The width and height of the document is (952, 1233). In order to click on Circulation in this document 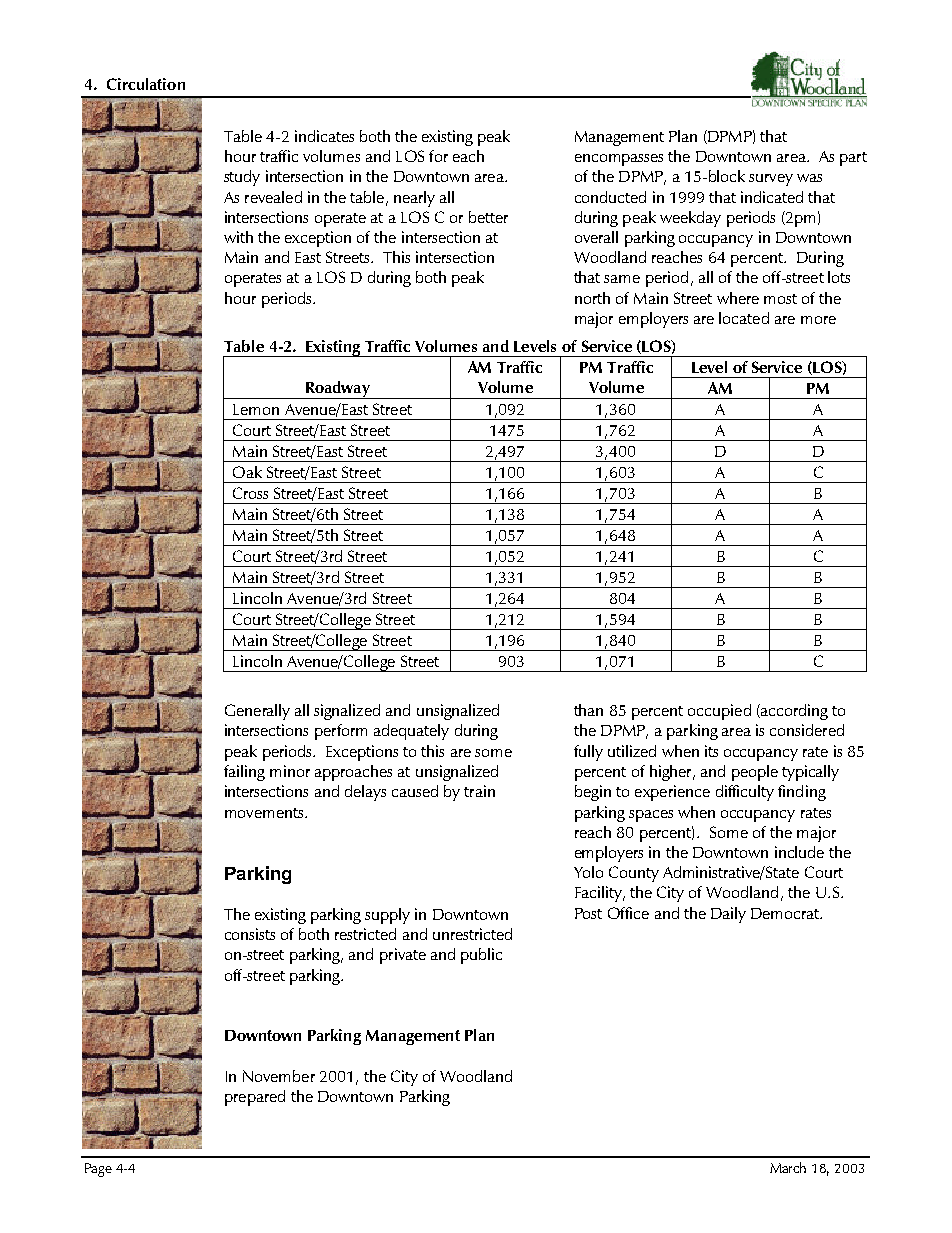, I will do `click(146, 84)`.
